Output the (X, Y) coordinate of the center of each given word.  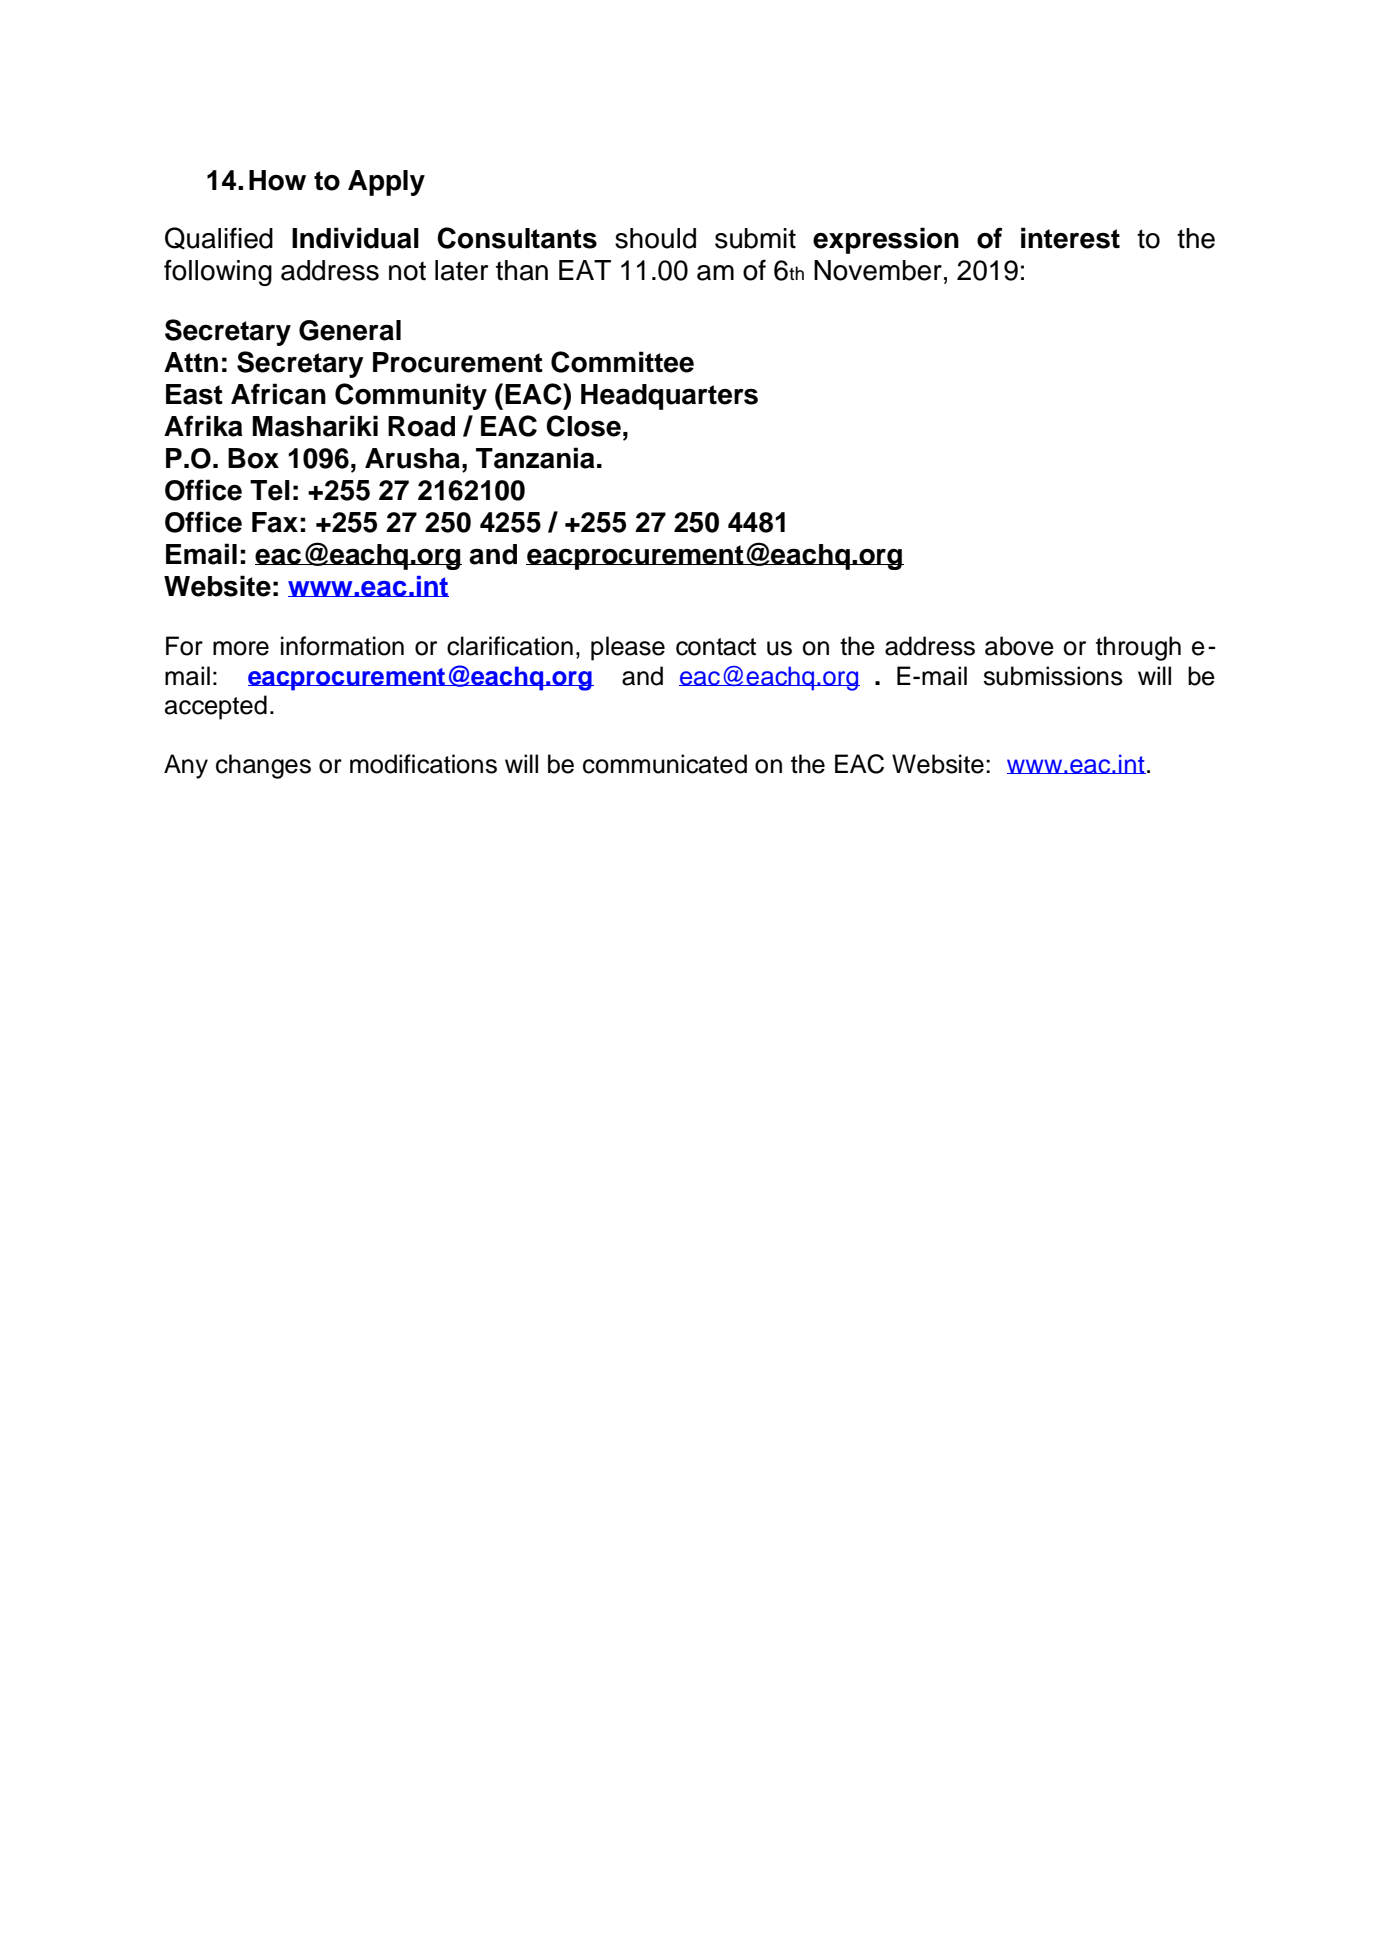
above (1019, 646)
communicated (665, 764)
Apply (386, 183)
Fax (275, 522)
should (655, 238)
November (878, 270)
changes (263, 766)
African (278, 394)
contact (716, 647)
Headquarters (669, 397)
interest (1070, 238)
